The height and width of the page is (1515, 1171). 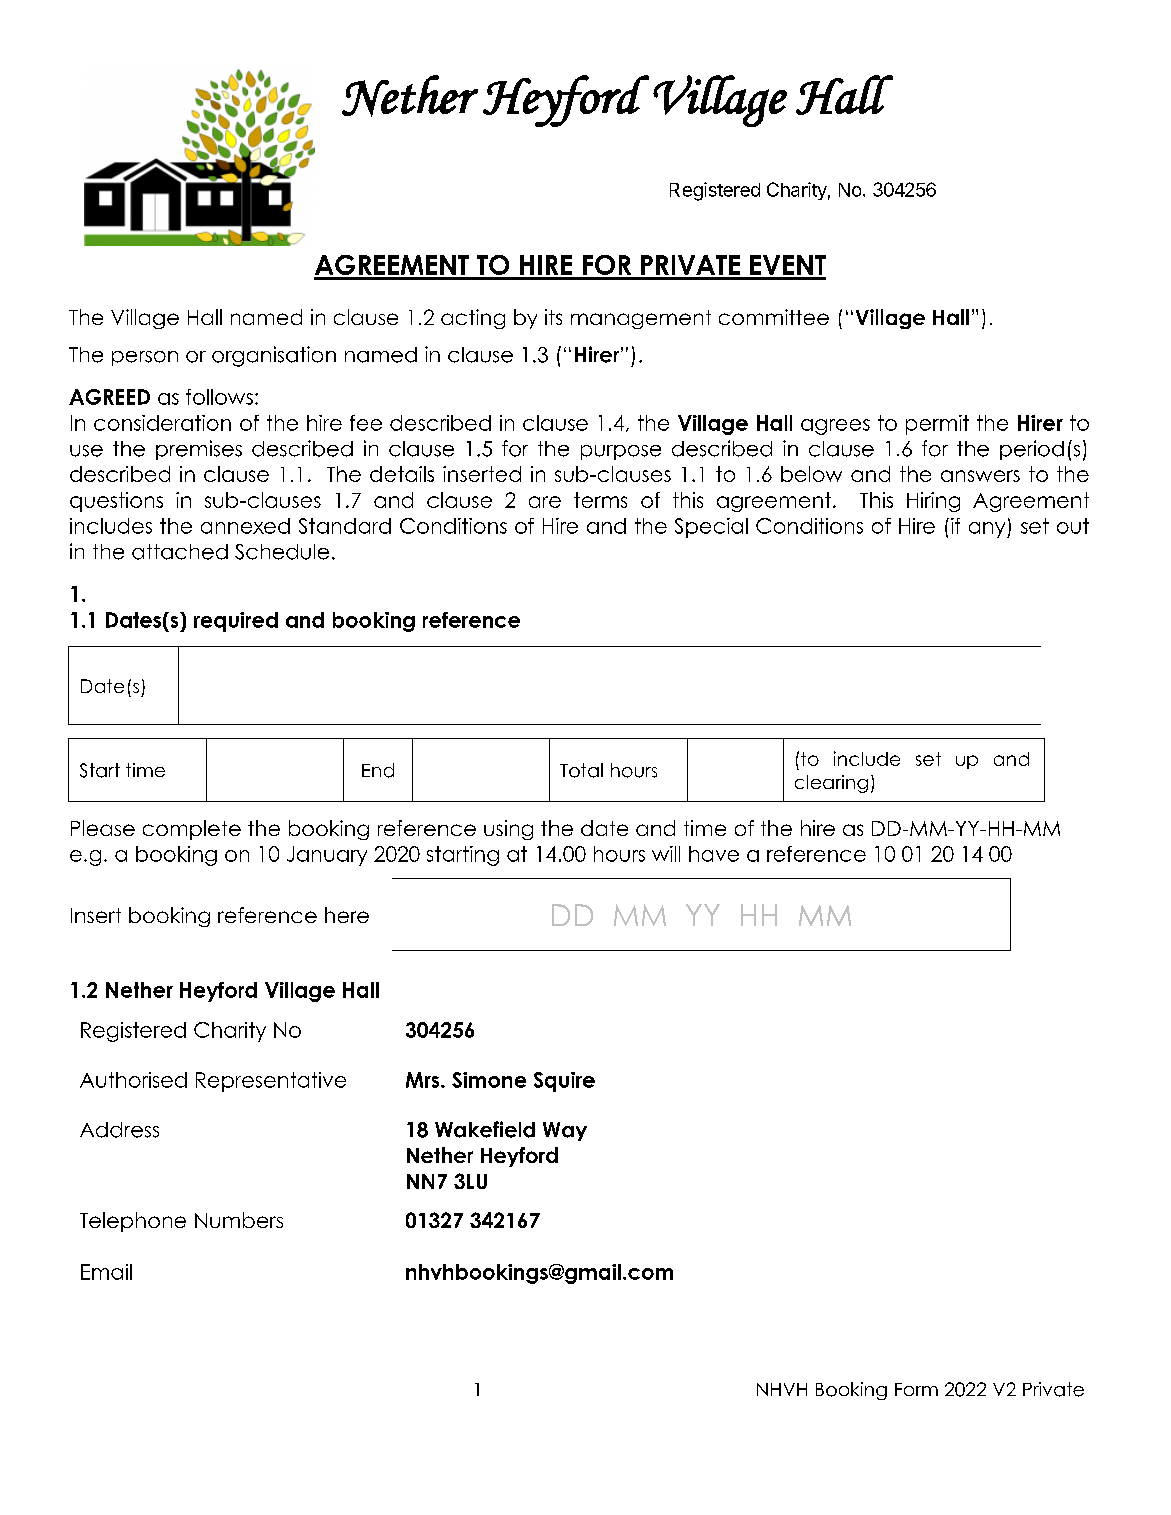 I want to click on Representative, so click(x=271, y=1082).
